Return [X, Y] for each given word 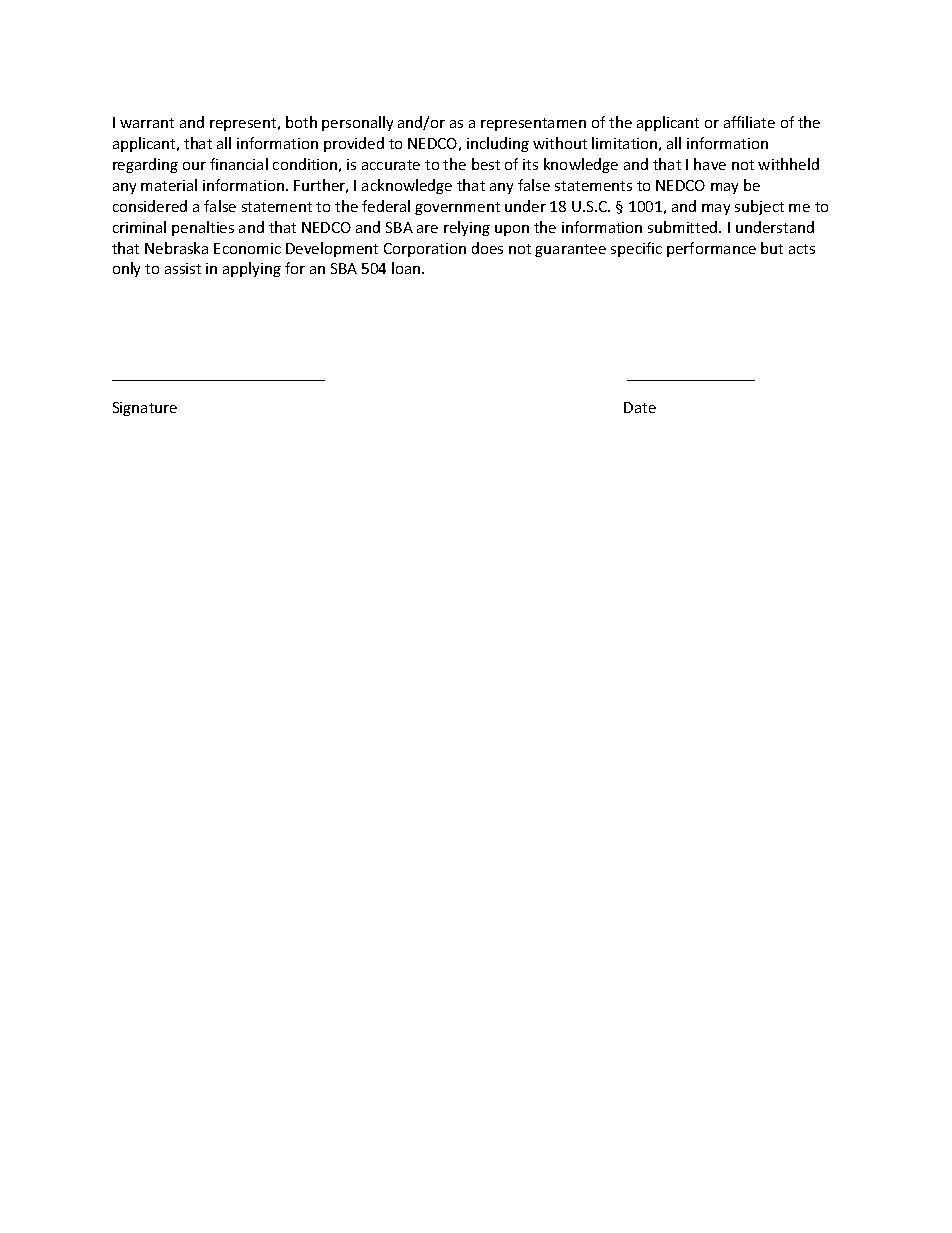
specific [636, 249]
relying [467, 228]
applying [252, 269]
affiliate [749, 122]
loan [407, 268]
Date [640, 407]
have [710, 164]
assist [183, 268]
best [486, 164]
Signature [145, 409]
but [772, 248]
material [169, 185]
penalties [203, 228]
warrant [147, 123]
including [498, 144]
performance [711, 249]
